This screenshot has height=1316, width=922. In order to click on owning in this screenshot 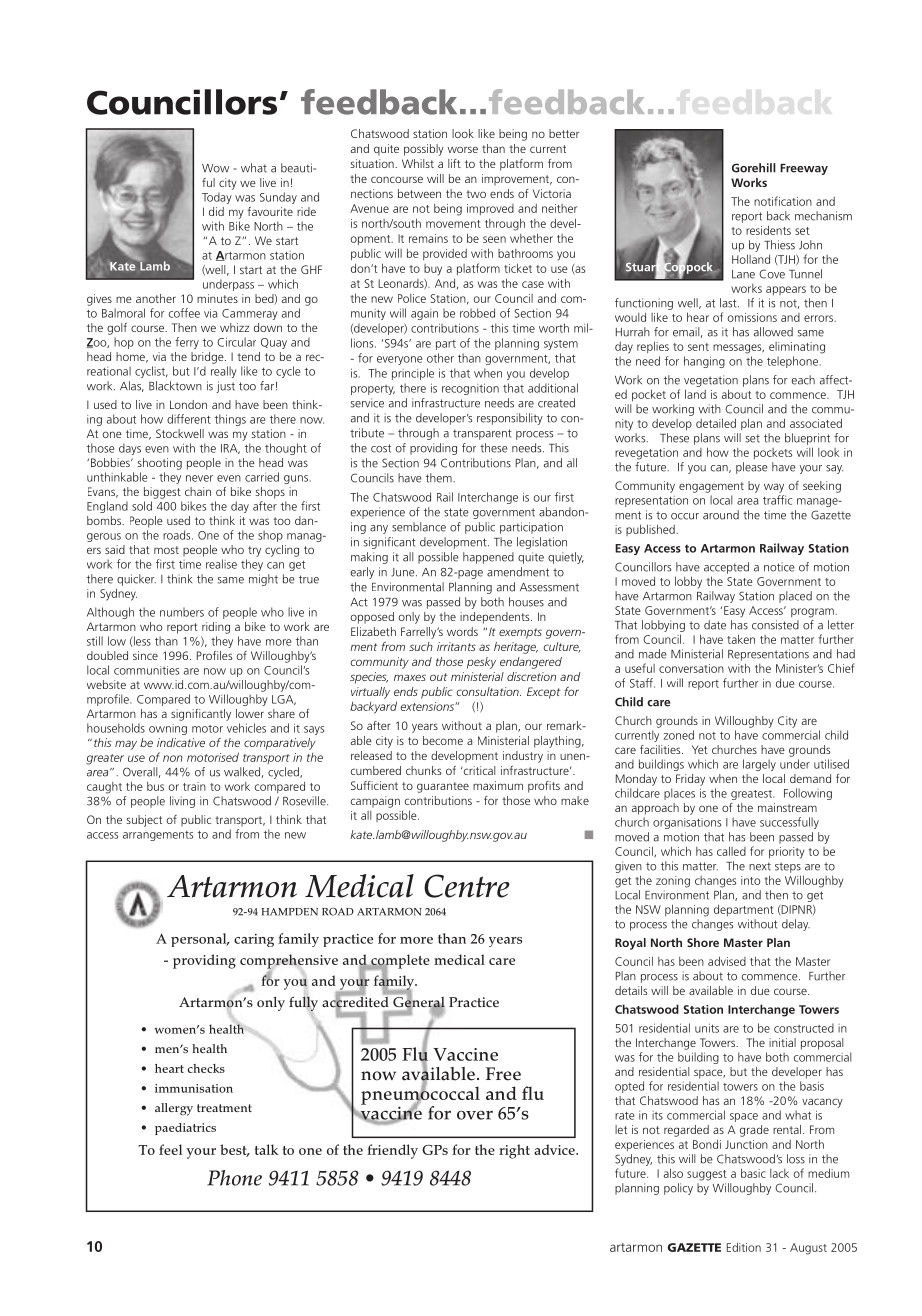, I will do `click(168, 729)`.
